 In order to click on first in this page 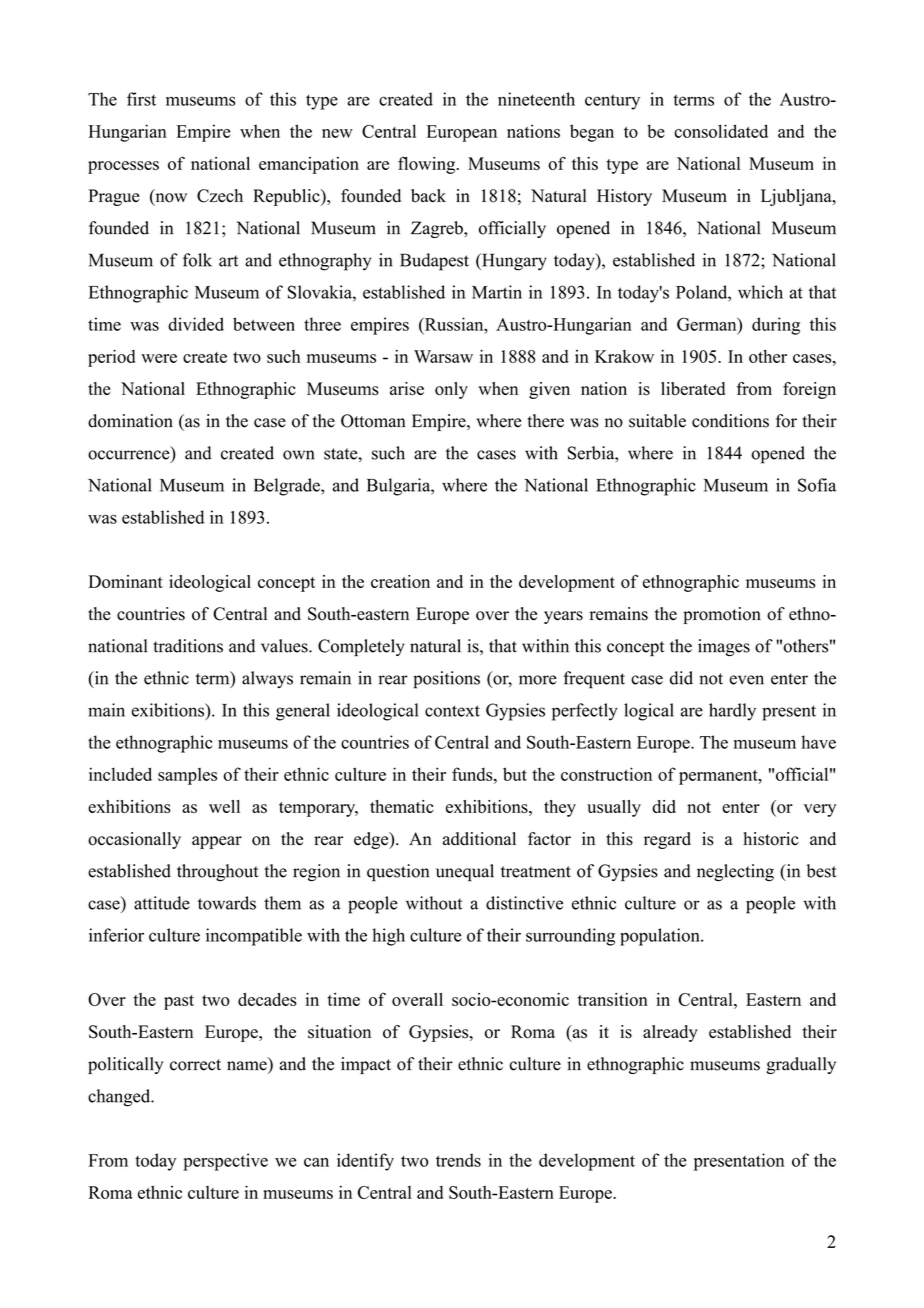, I will do `click(141, 99)`.
